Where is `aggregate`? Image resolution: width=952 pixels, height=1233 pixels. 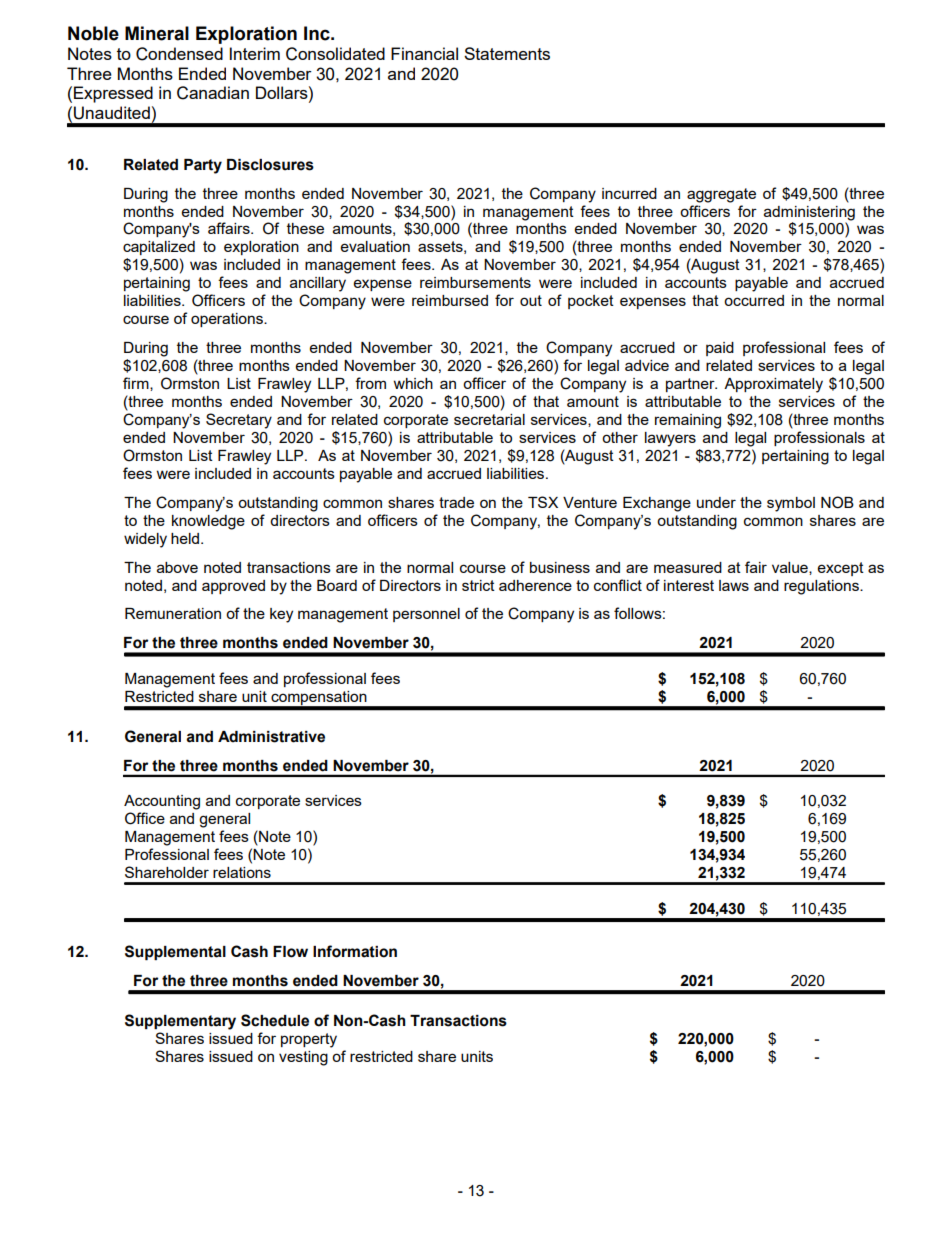
aggregate is located at coordinates (721, 195).
